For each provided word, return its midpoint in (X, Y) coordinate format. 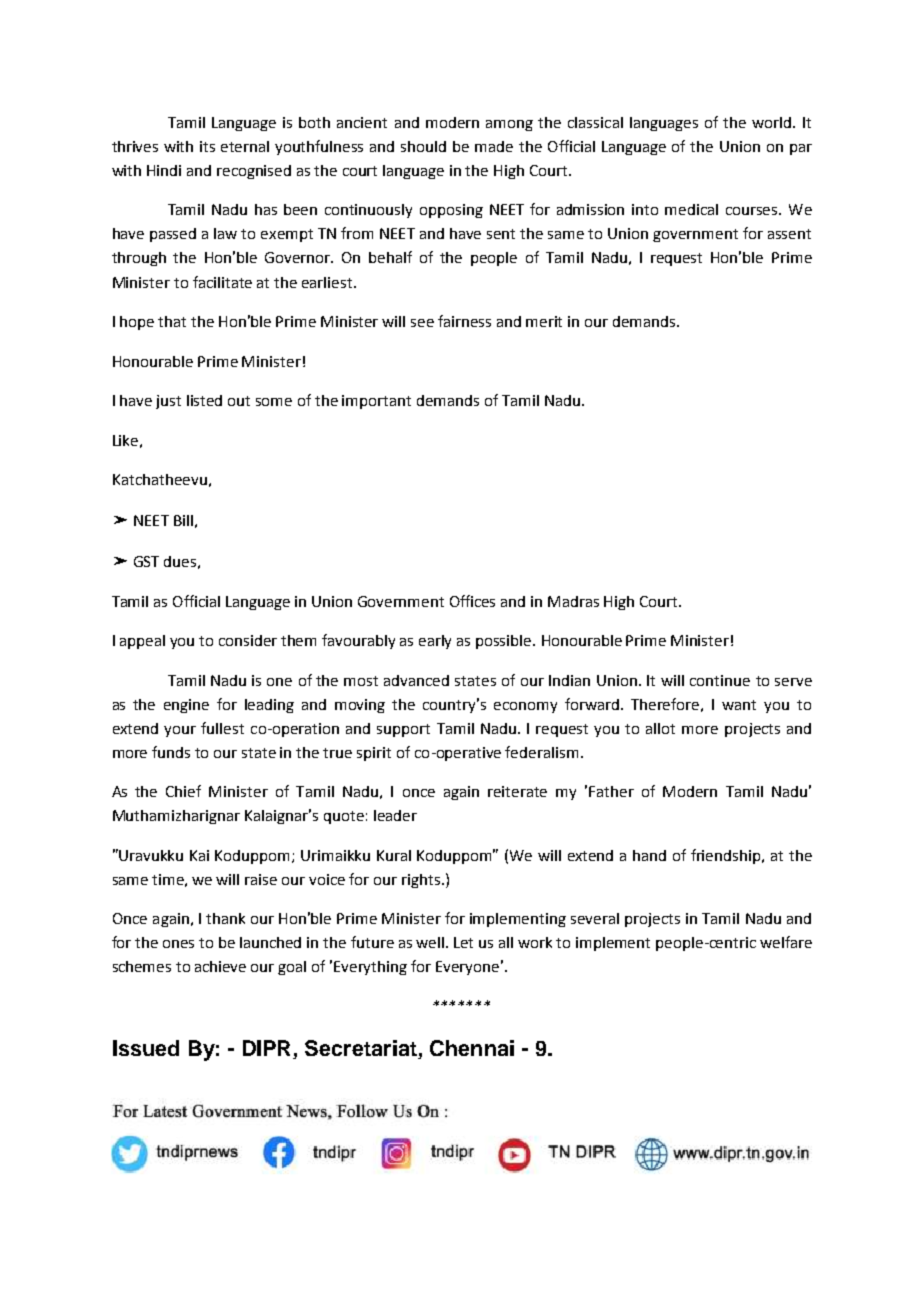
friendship (727, 856)
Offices (472, 601)
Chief (183, 791)
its (207, 146)
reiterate (517, 791)
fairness (464, 321)
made (494, 146)
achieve (220, 966)
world (773, 122)
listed (204, 400)
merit (544, 321)
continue (720, 680)
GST (146, 561)
